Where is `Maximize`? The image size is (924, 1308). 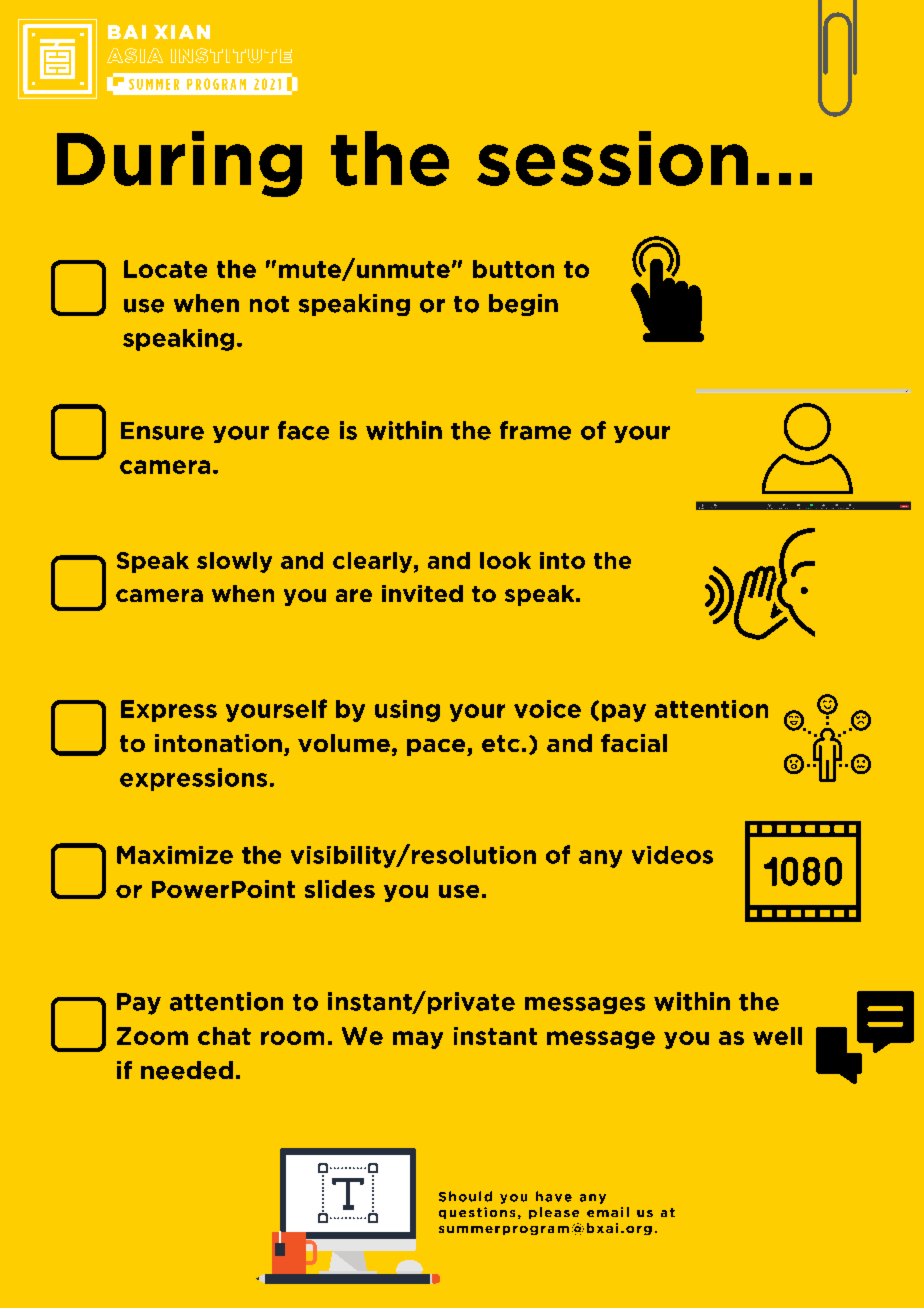
Maximize is located at coordinates (175, 855).
